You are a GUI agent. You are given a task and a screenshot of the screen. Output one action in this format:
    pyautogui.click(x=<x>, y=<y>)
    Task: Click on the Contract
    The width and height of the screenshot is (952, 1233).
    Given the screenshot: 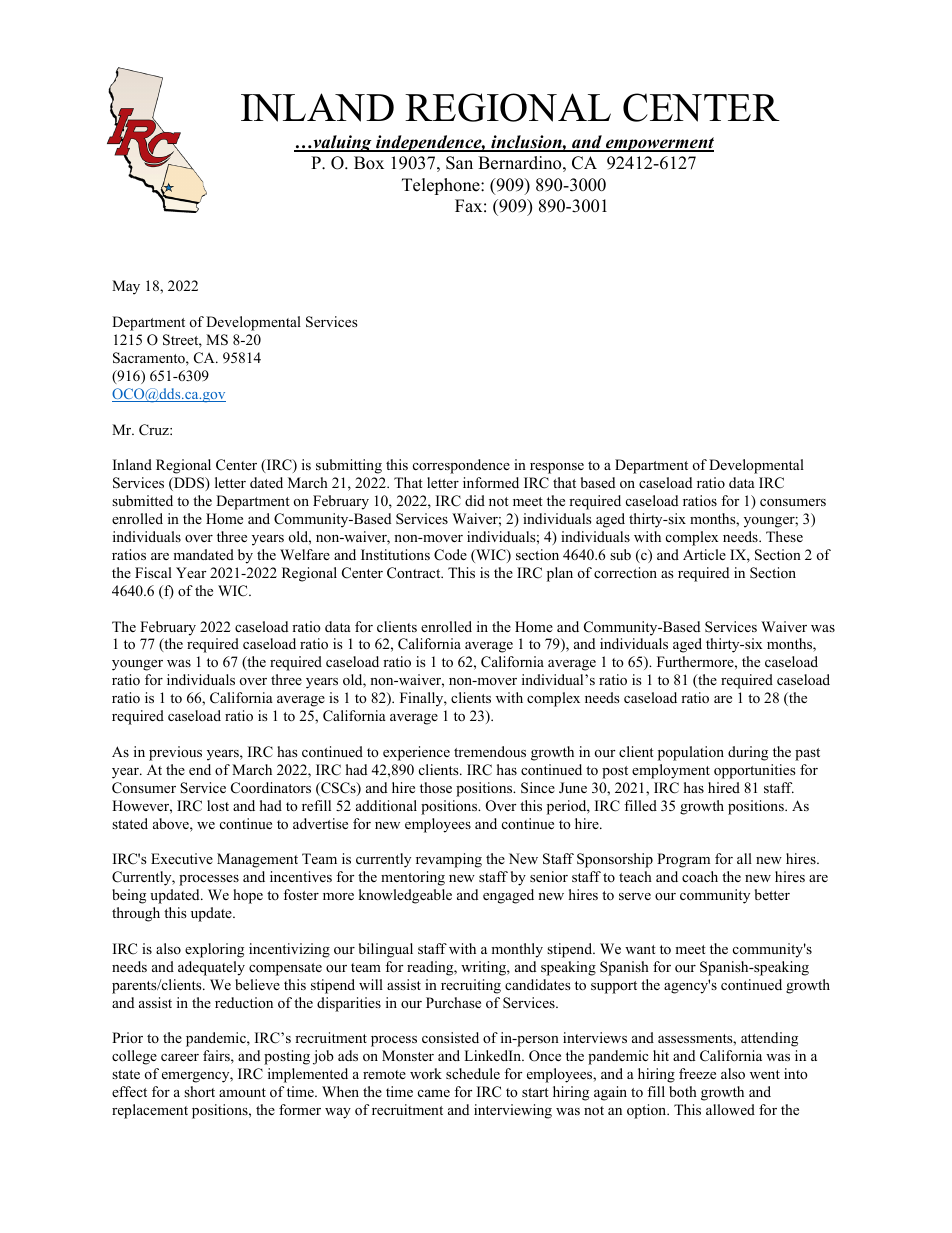 What is the action you would take?
    pyautogui.click(x=415, y=573)
